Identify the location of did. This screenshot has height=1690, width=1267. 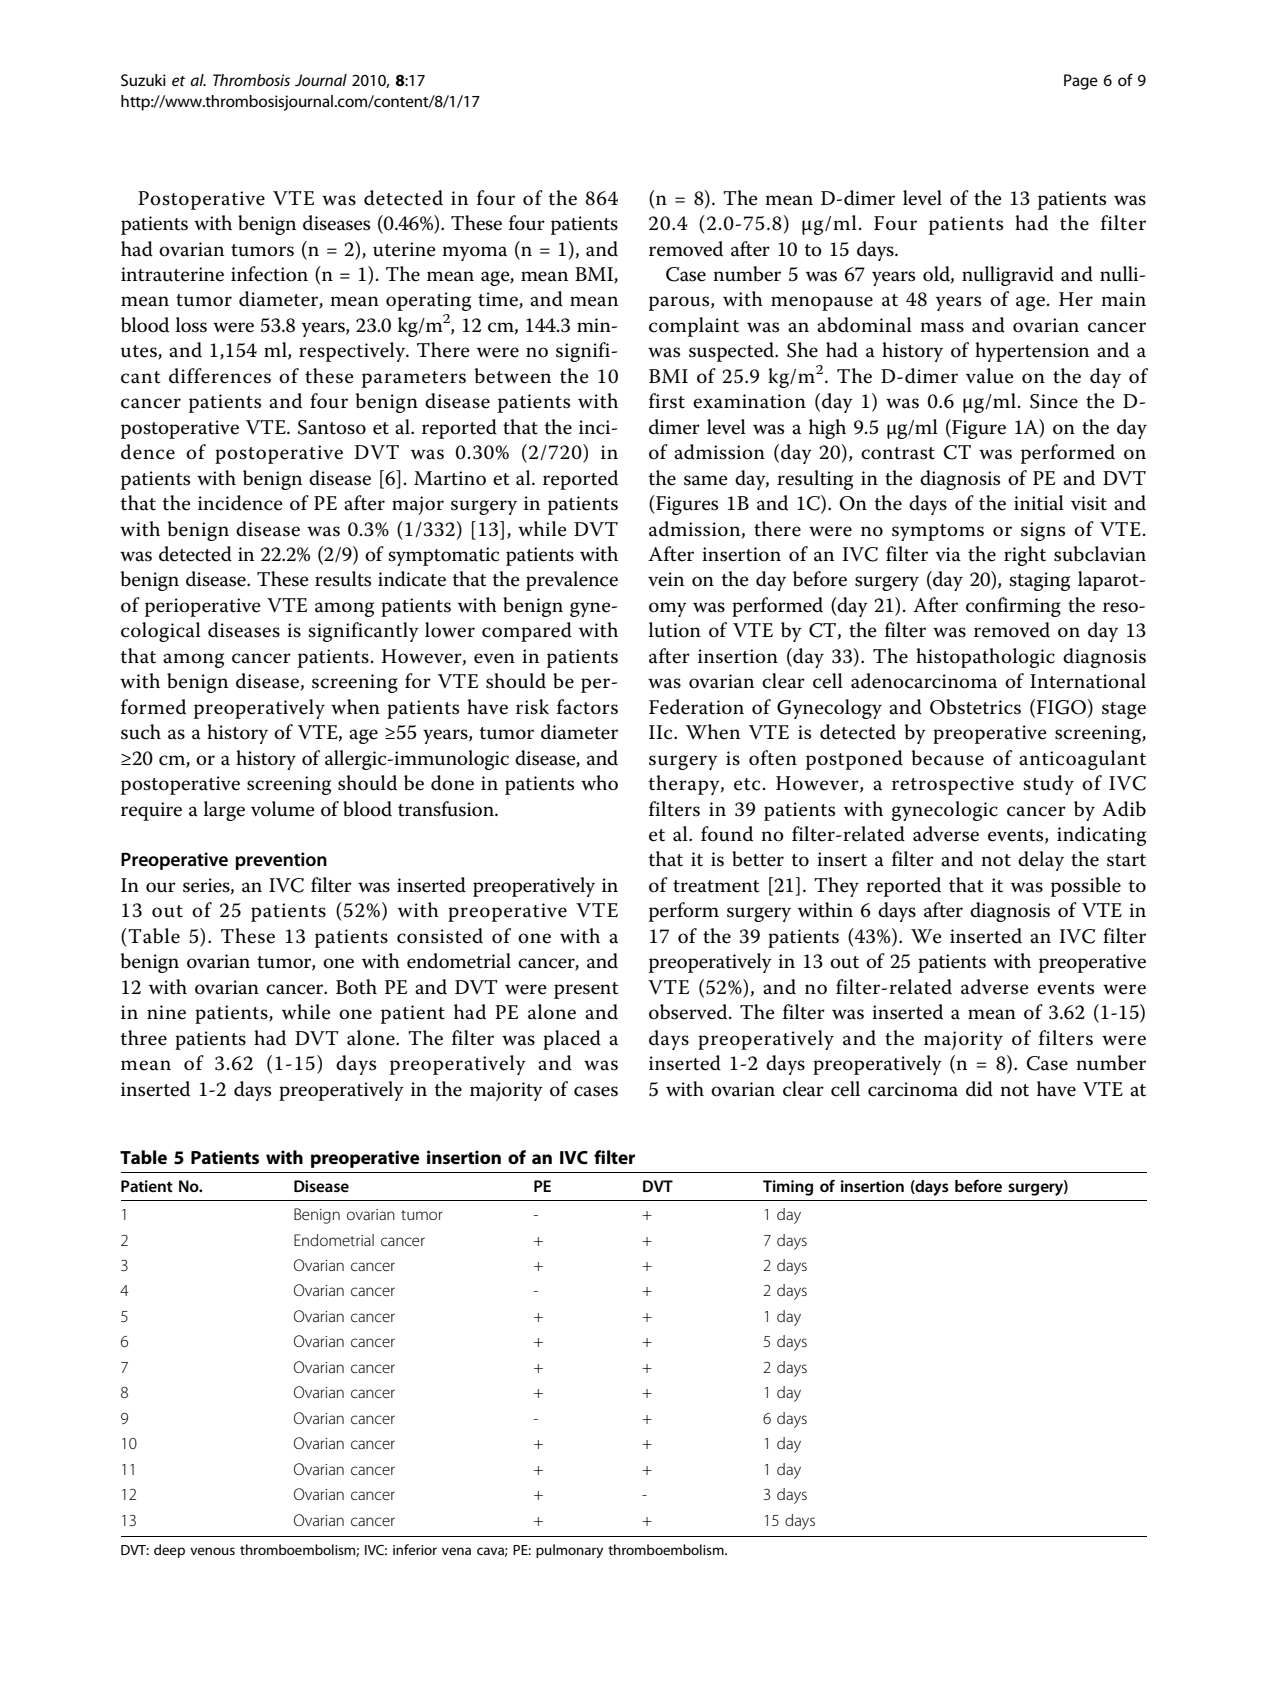
(979, 1089).
